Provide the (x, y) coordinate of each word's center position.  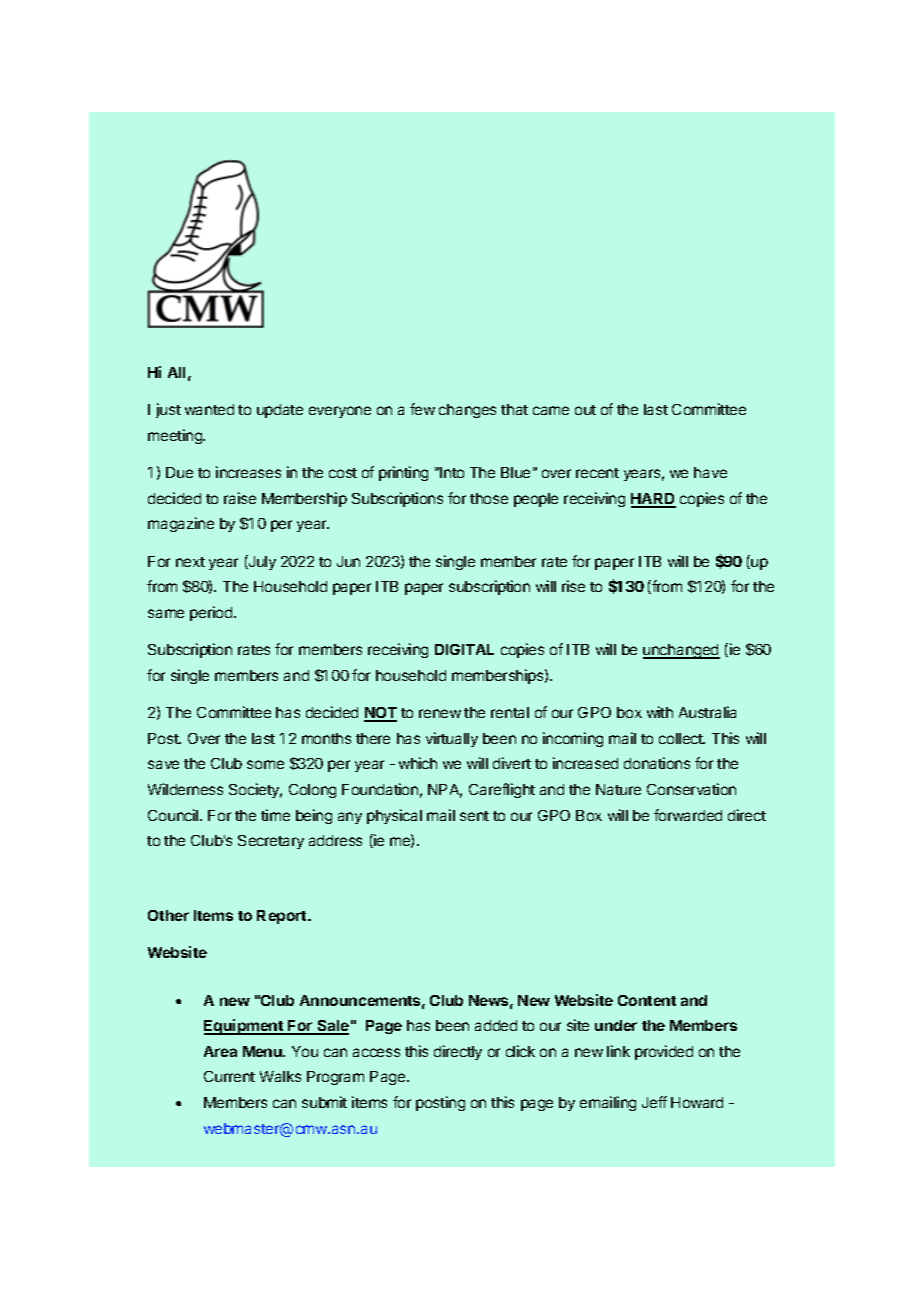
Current (229, 1076)
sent (474, 816)
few (422, 409)
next (190, 562)
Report (283, 917)
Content (647, 1000)
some (265, 764)
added (496, 1025)
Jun (348, 561)
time (275, 815)
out (585, 410)
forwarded (688, 815)
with (660, 712)
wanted (209, 409)
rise (573, 586)
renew (440, 713)
